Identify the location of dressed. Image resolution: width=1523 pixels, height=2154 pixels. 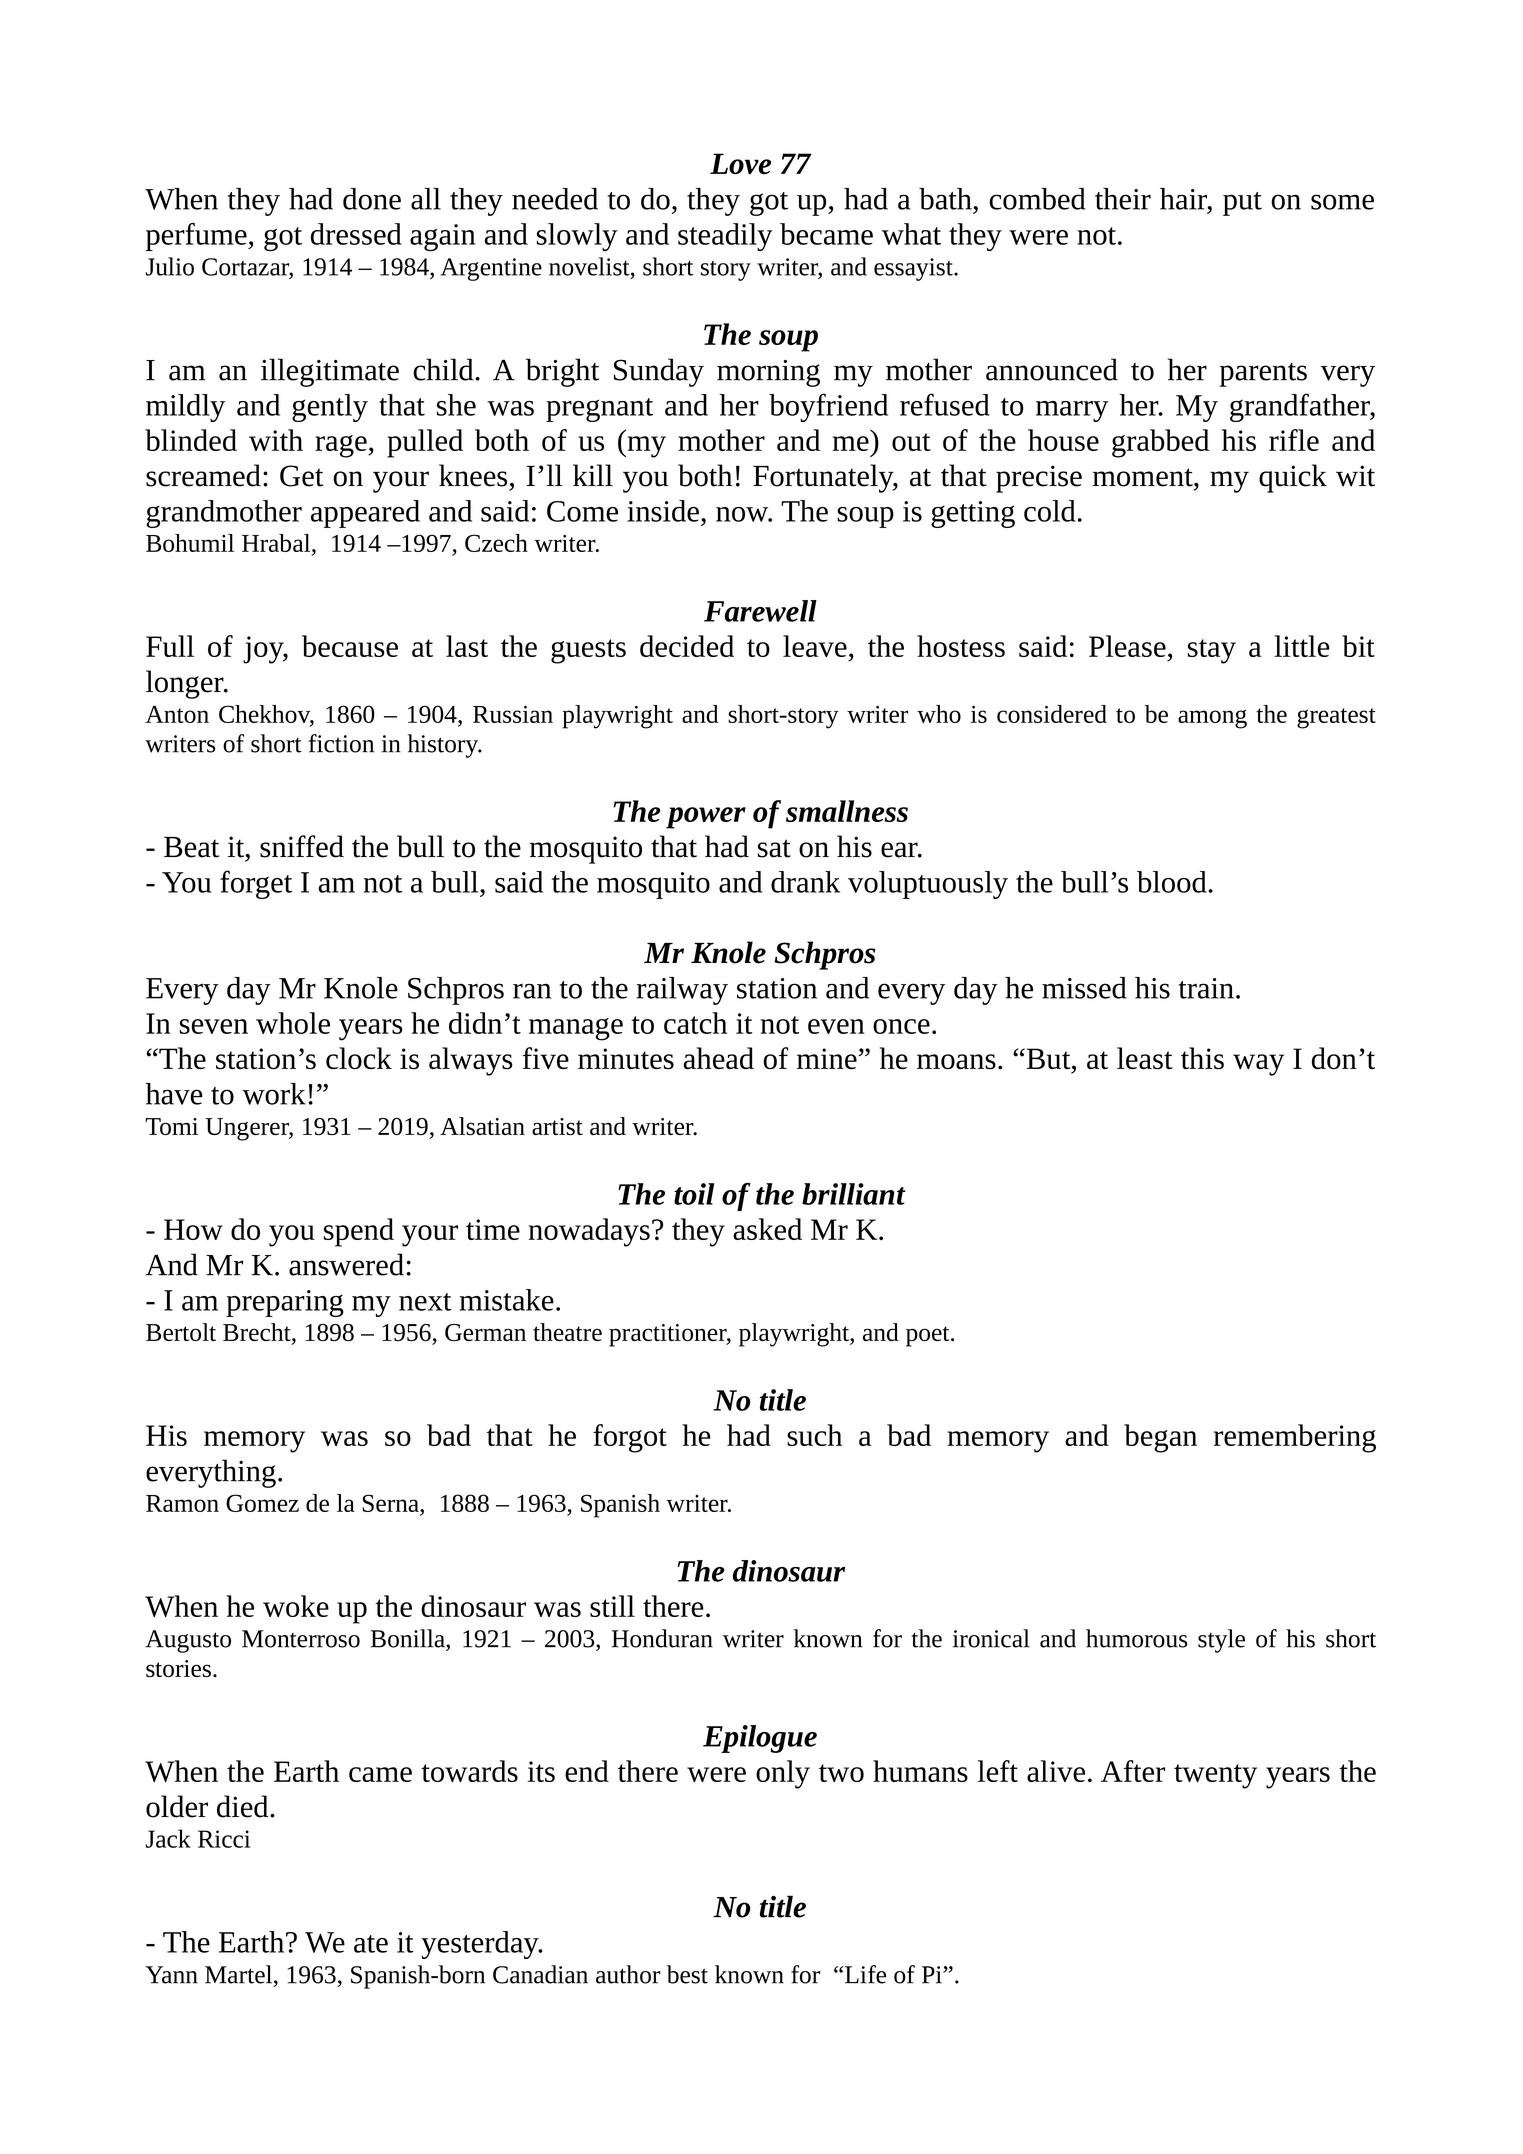
(356, 234).
